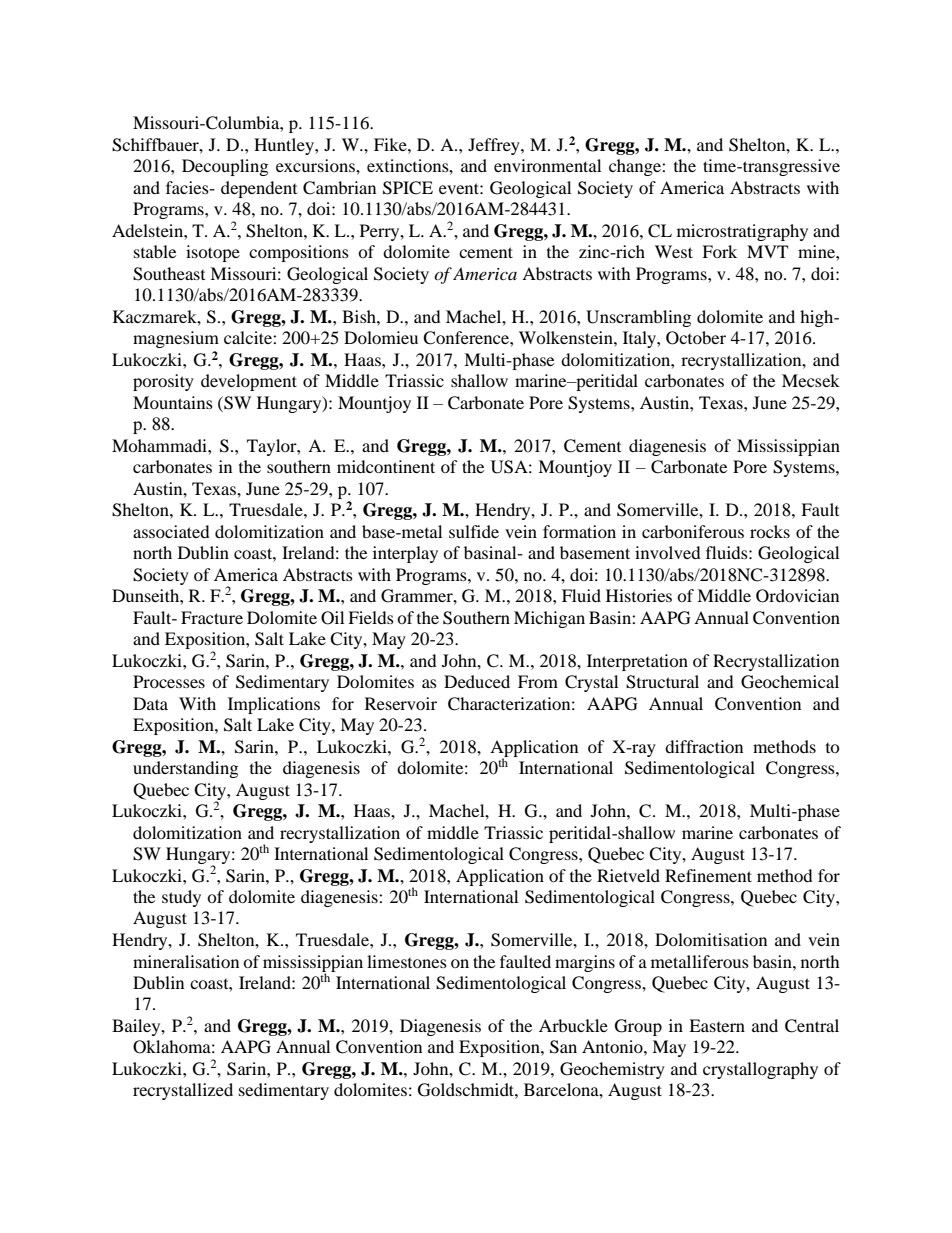  I want to click on Jeffrey, so click(495, 146).
